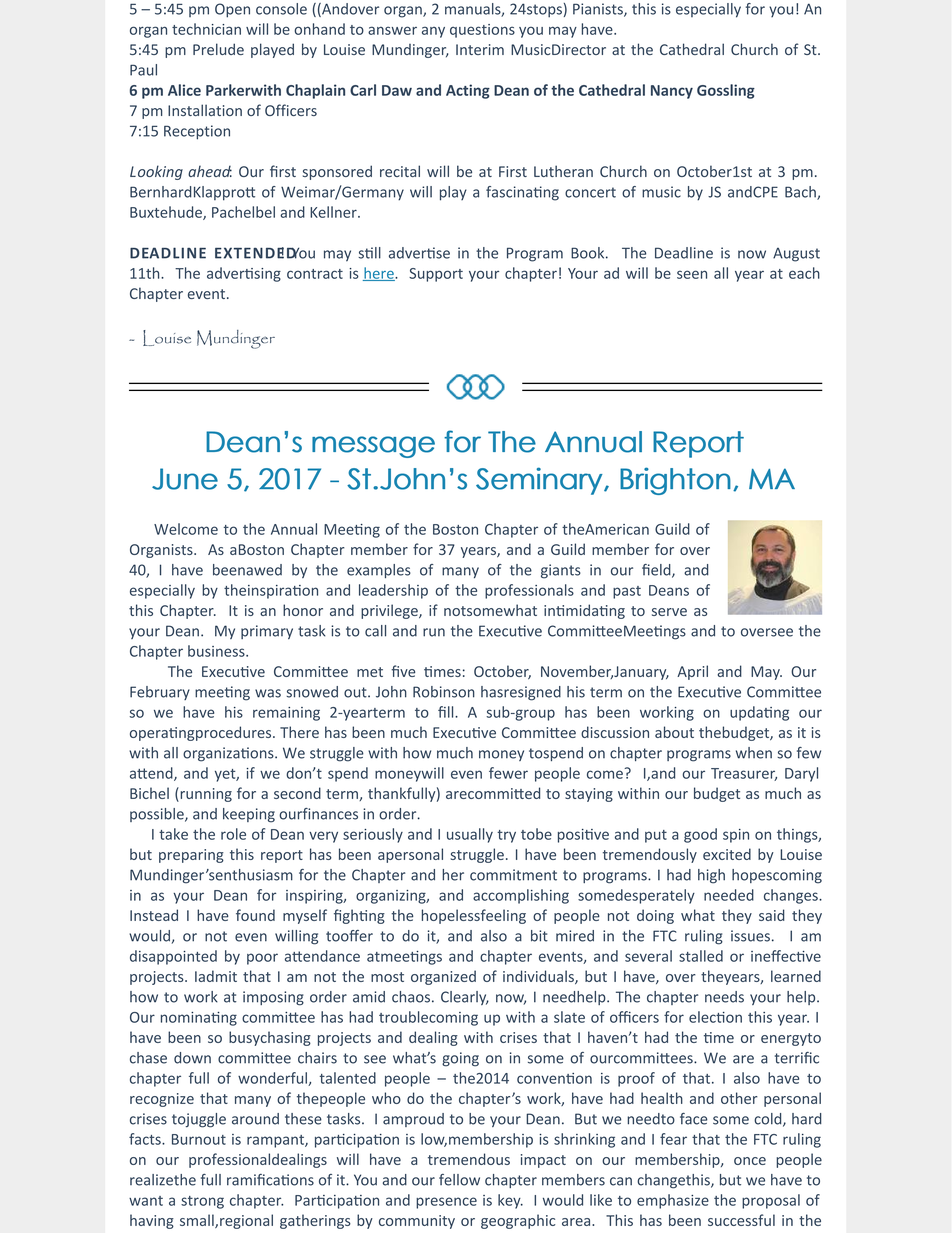 This page has height=1233, width=952. I want to click on business, so click(217, 651).
